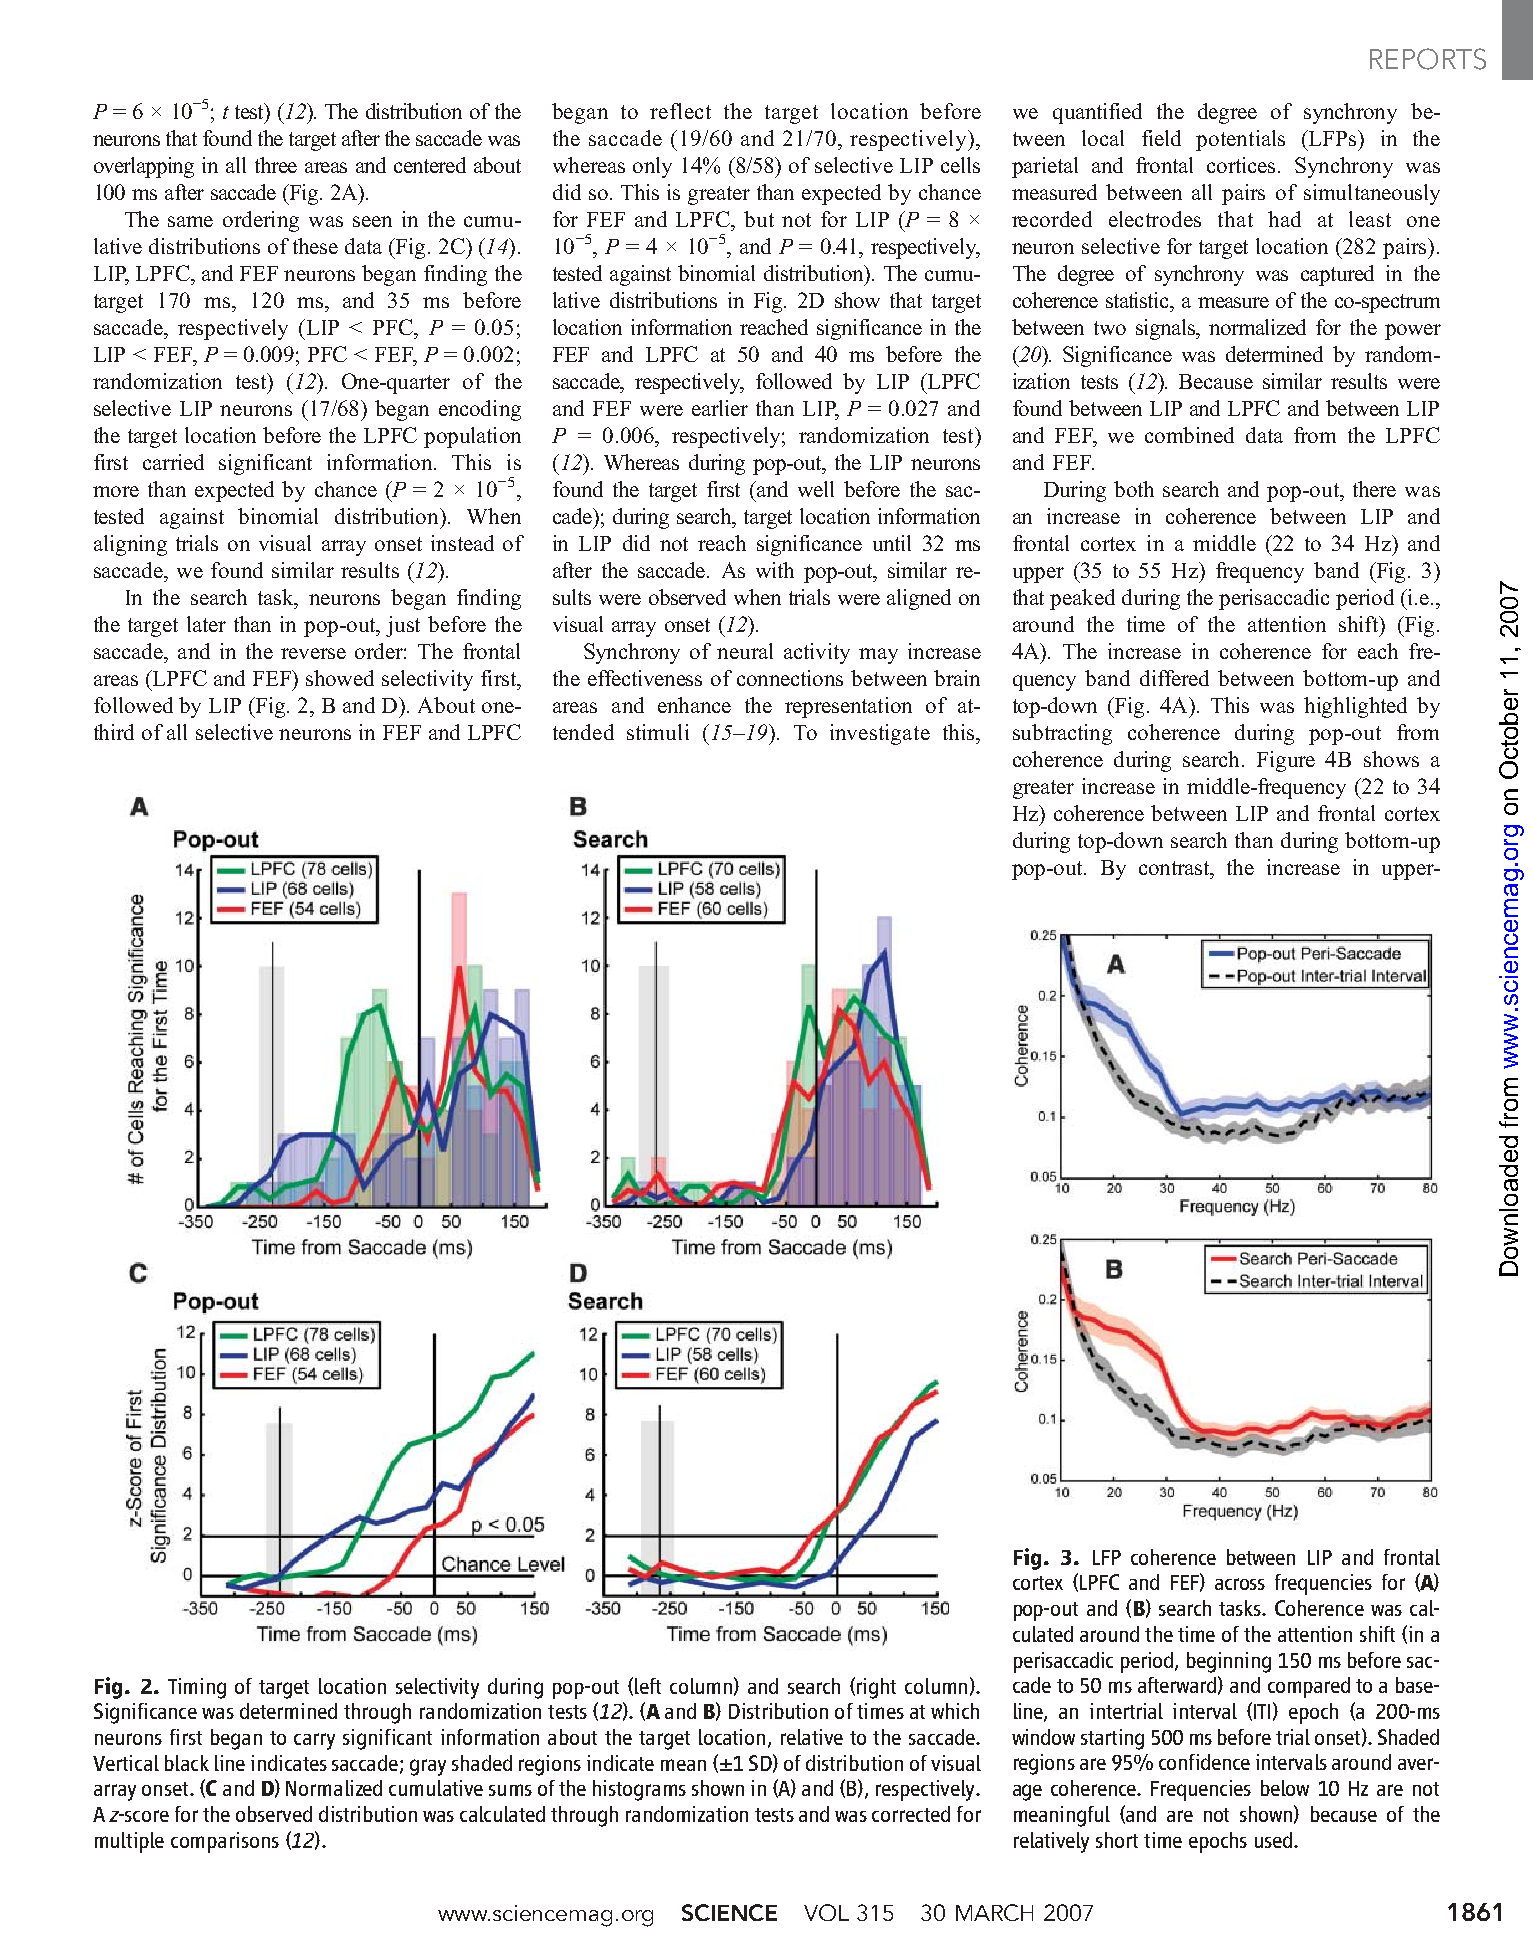 This screenshot has height=1952, width=1533. What do you see at coordinates (225, 1842) in the screenshot?
I see `comparisons` at bounding box center [225, 1842].
